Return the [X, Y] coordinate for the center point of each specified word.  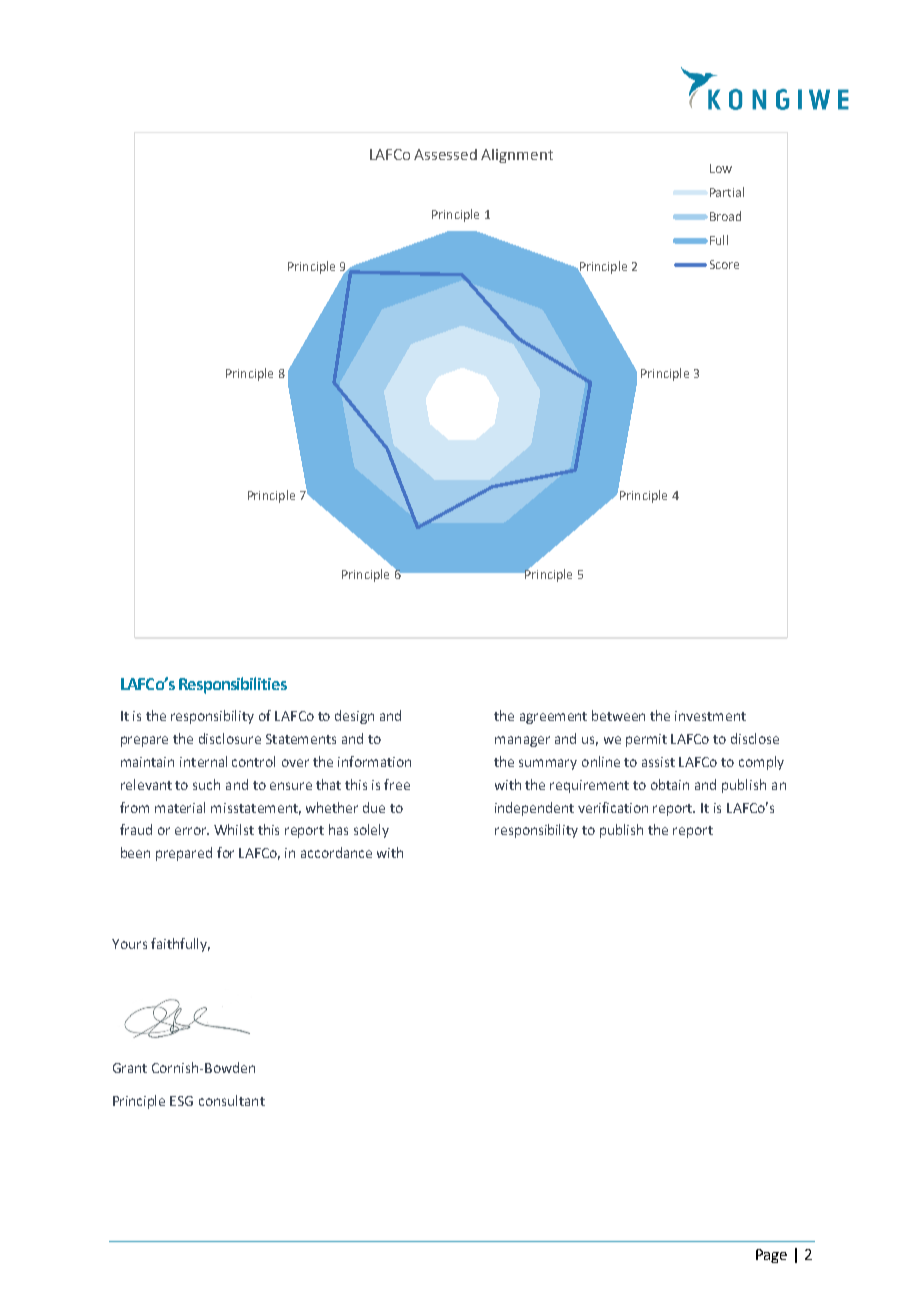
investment [710, 716]
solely [371, 831]
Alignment [517, 156]
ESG [181, 1101]
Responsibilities [233, 685]
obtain [670, 784]
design [354, 717]
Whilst [234, 829]
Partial [727, 192]
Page [771, 1256]
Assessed [445, 154]
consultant [232, 1100]
